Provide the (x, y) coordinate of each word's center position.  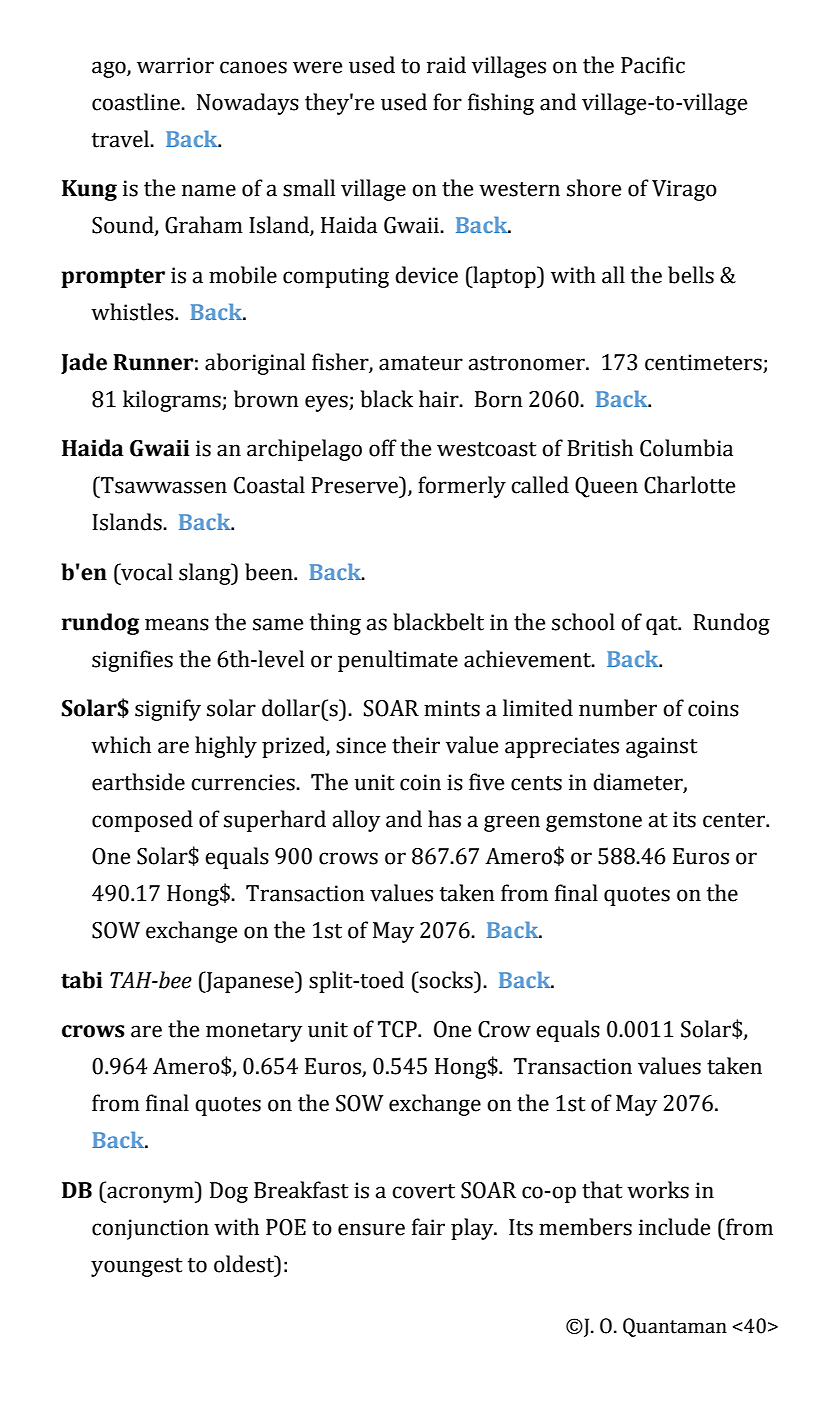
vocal (146, 572)
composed (142, 821)
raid (446, 65)
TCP (398, 1029)
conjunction (150, 1229)
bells (691, 275)
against (662, 747)
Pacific (653, 65)
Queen (606, 487)
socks (446, 980)
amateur (421, 363)
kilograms (173, 401)
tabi (82, 980)
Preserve (355, 485)
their (416, 745)
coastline (137, 102)
